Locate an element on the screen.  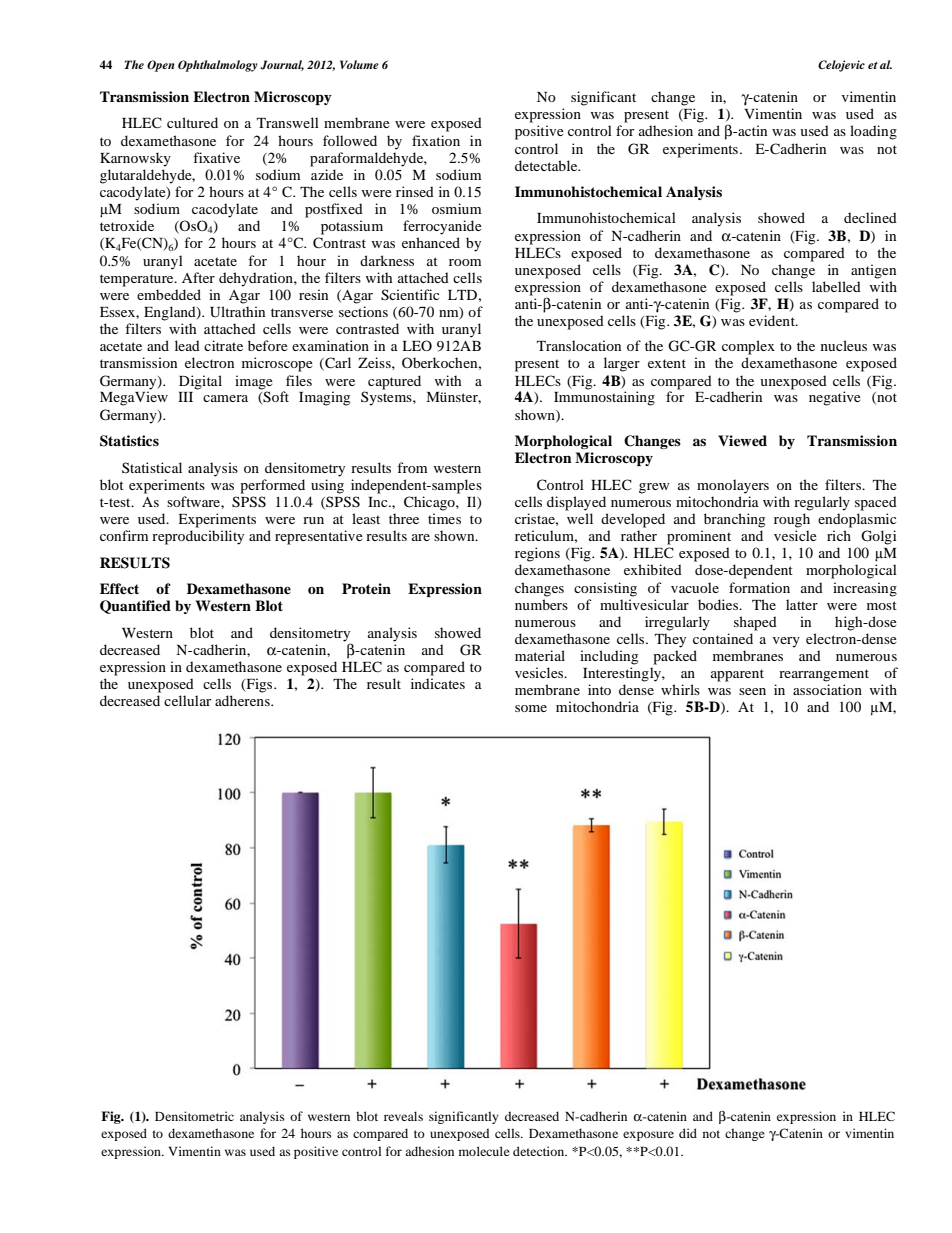
seen is located at coordinates (752, 691).
